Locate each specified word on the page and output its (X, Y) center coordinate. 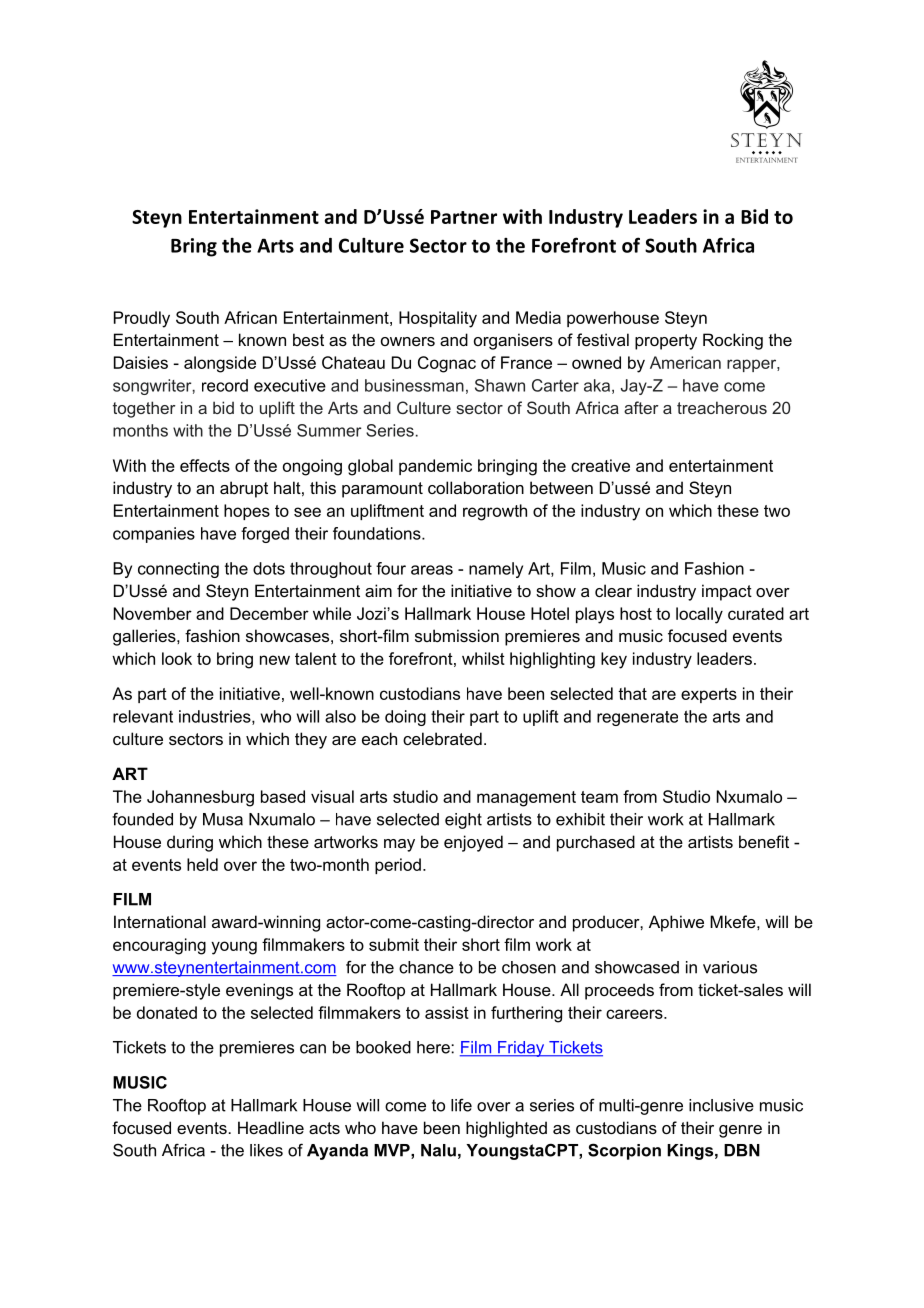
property (666, 342)
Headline (271, 1127)
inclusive (721, 1105)
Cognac (447, 364)
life (461, 1105)
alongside (220, 364)
